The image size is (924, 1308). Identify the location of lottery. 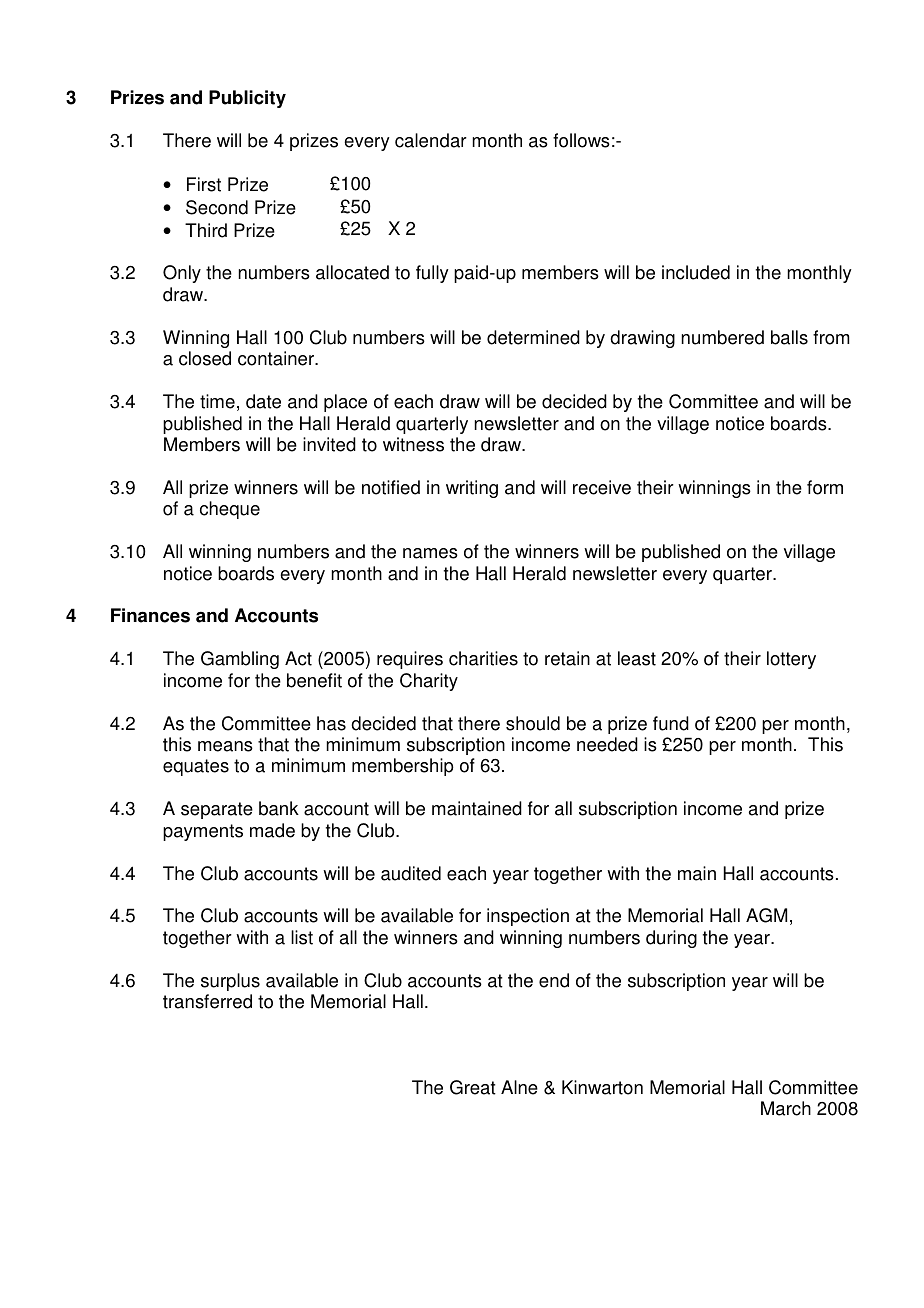
(791, 660).
